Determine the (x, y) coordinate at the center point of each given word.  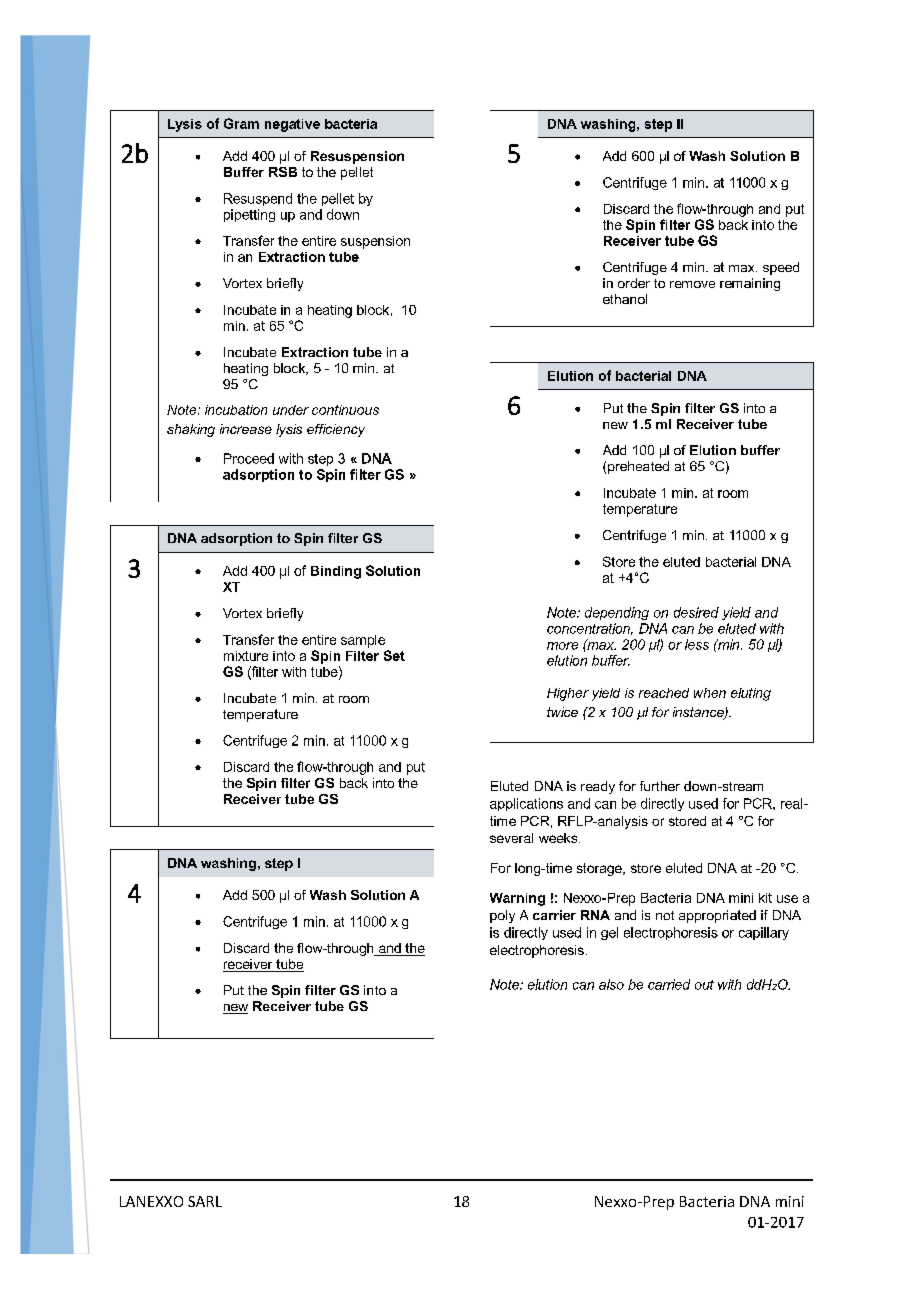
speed (781, 268)
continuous (345, 410)
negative (292, 125)
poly (502, 916)
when (710, 693)
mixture (246, 656)
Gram (241, 123)
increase (246, 429)
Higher (568, 694)
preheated (638, 467)
